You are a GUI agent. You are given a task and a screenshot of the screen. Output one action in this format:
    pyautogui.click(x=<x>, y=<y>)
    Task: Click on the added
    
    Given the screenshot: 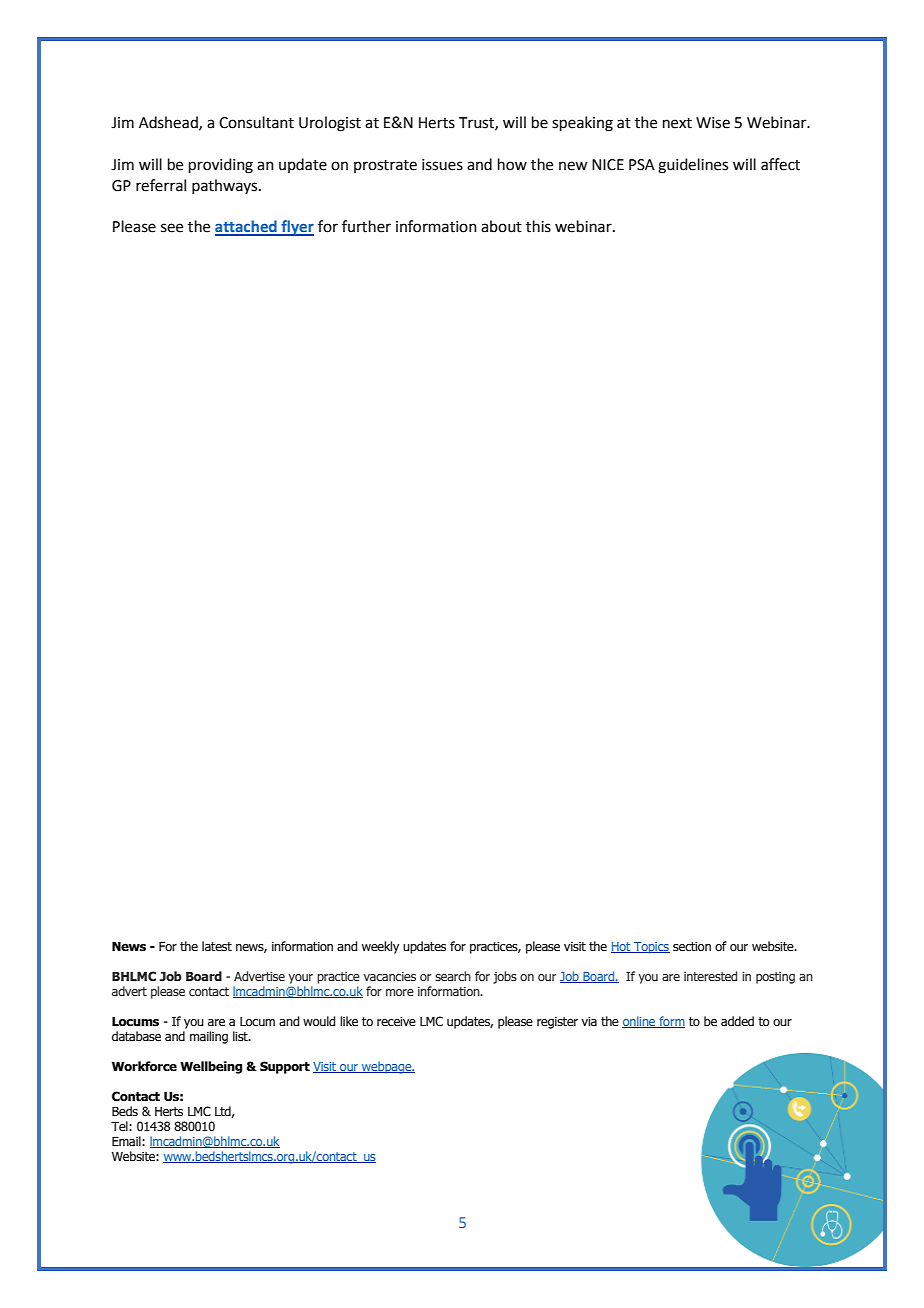 What is the action you would take?
    pyautogui.click(x=737, y=1021)
